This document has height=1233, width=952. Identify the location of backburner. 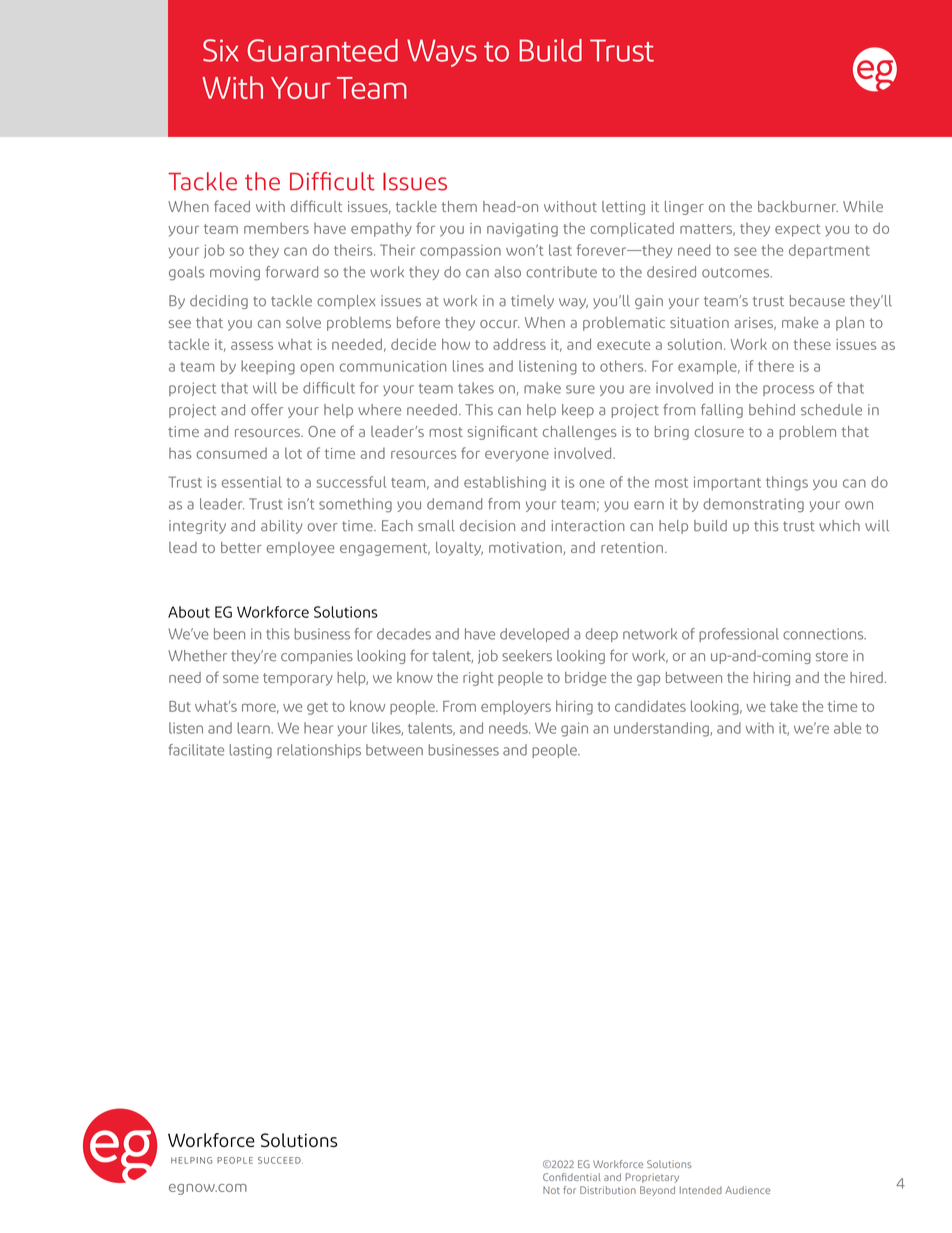
(798, 206).
